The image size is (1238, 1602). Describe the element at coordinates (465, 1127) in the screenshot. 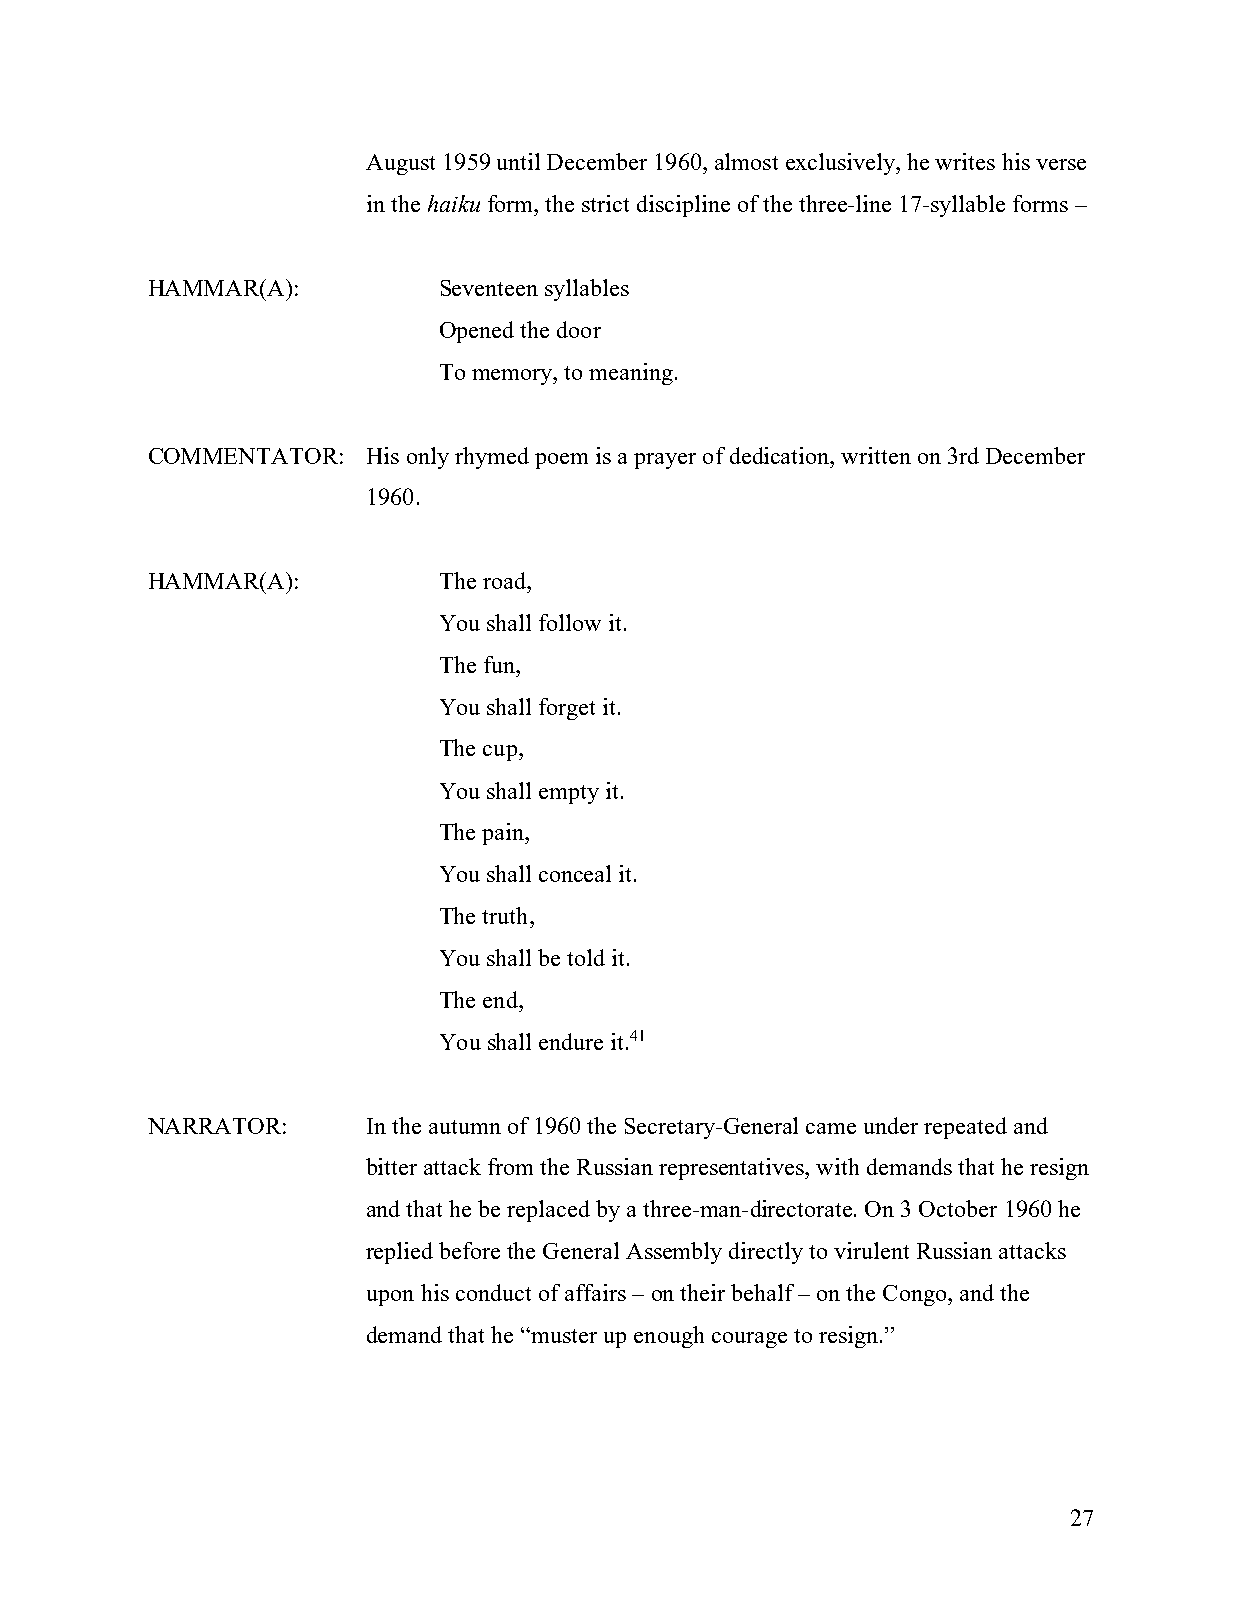

I see `autumn` at that location.
